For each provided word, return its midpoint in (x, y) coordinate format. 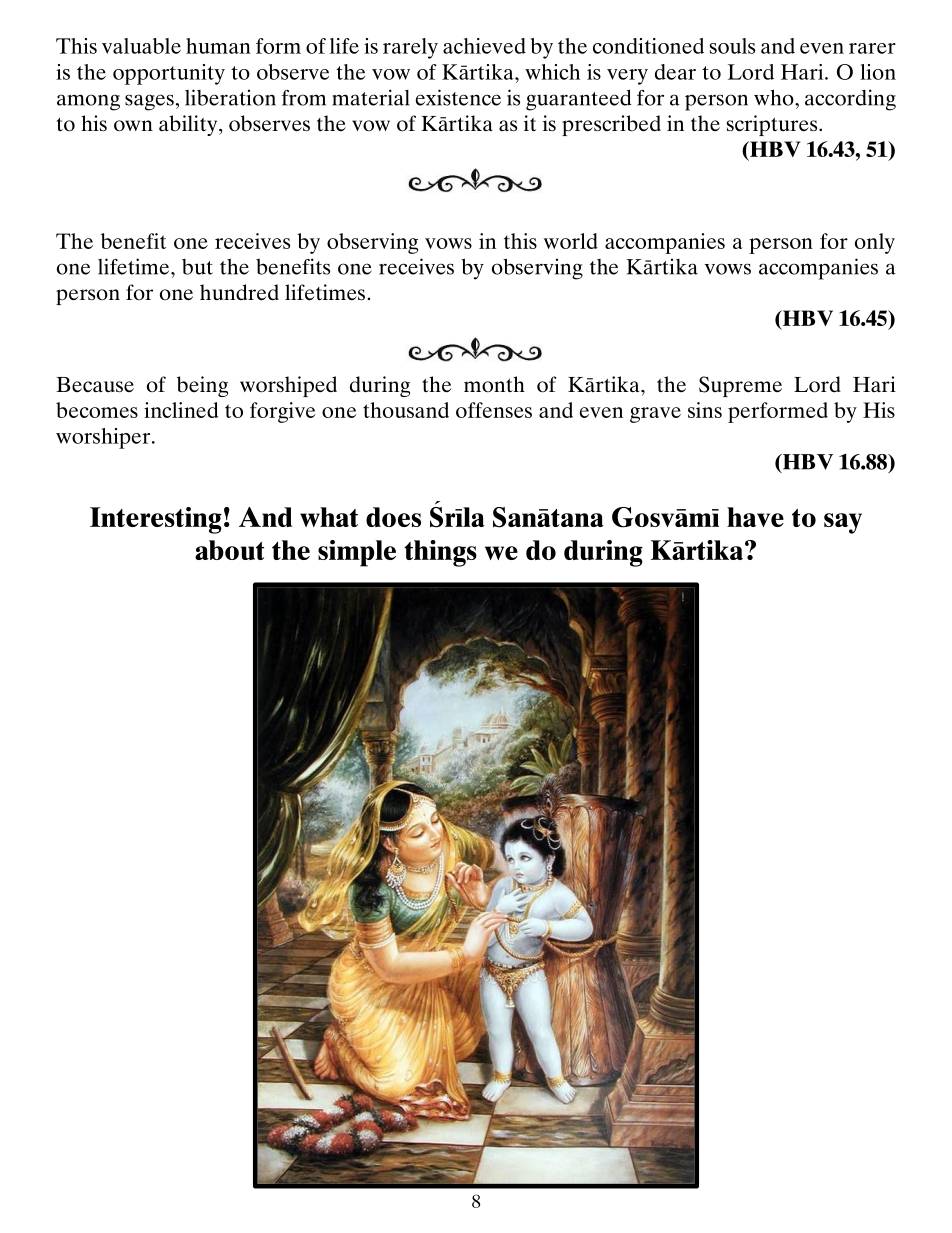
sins (705, 410)
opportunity (169, 74)
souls (732, 46)
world (571, 241)
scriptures (773, 125)
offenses (494, 410)
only (875, 243)
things (440, 553)
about (229, 550)
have (755, 517)
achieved (484, 46)
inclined (181, 410)
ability (189, 125)
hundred (239, 292)
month (494, 384)
